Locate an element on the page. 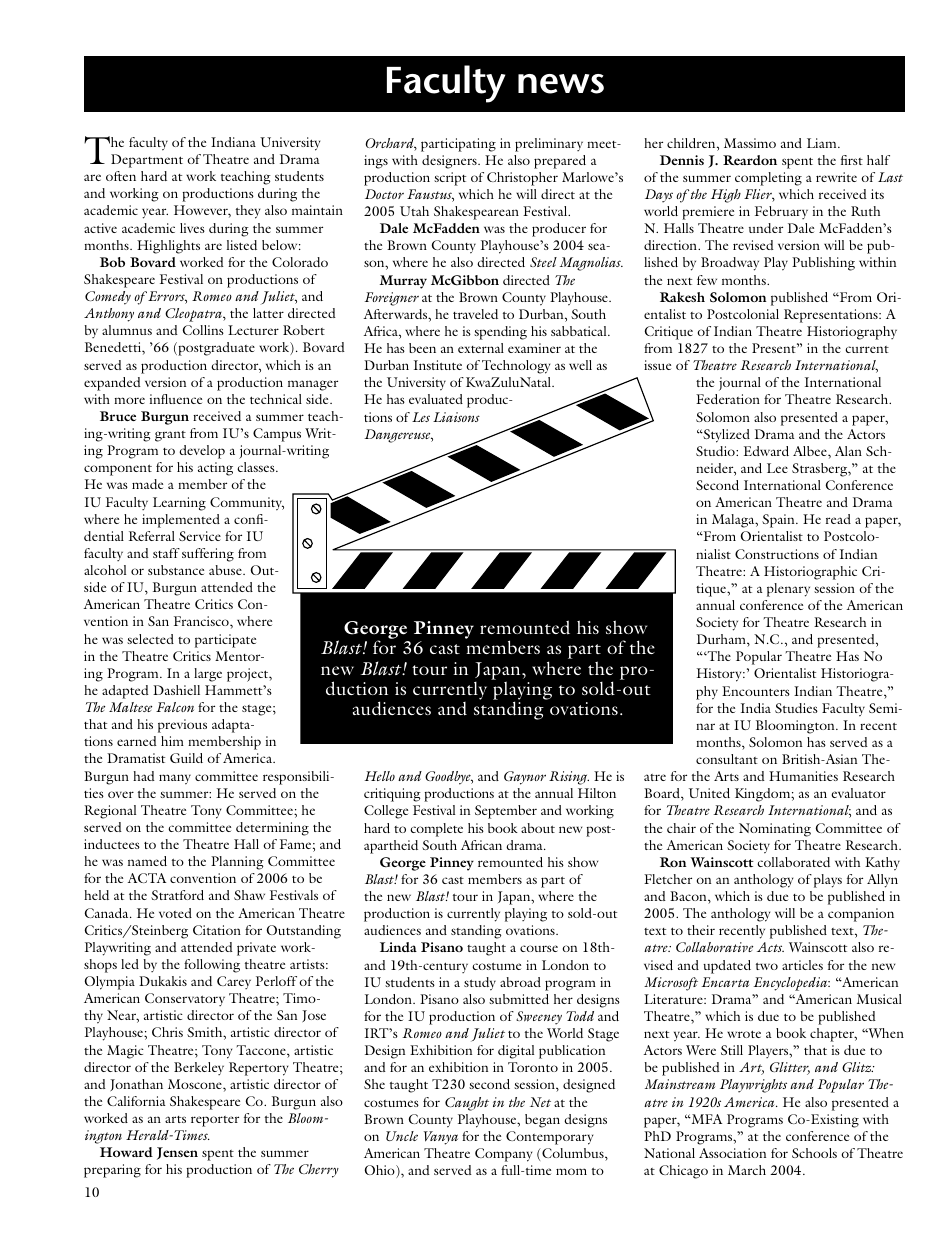 This image has height=1233, width=952. develop is located at coordinates (202, 452).
